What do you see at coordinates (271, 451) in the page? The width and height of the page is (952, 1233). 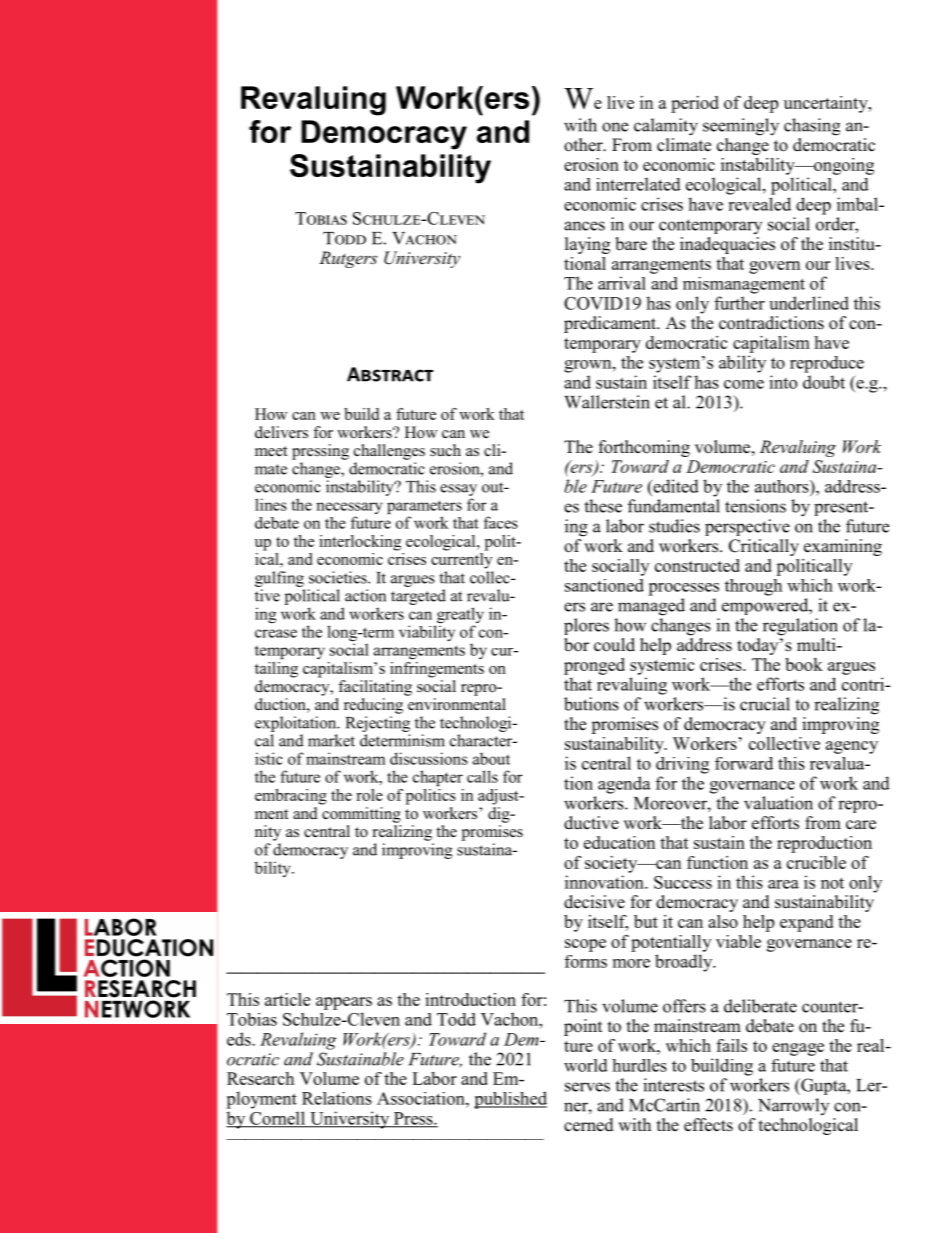 I see `meet` at bounding box center [271, 451].
